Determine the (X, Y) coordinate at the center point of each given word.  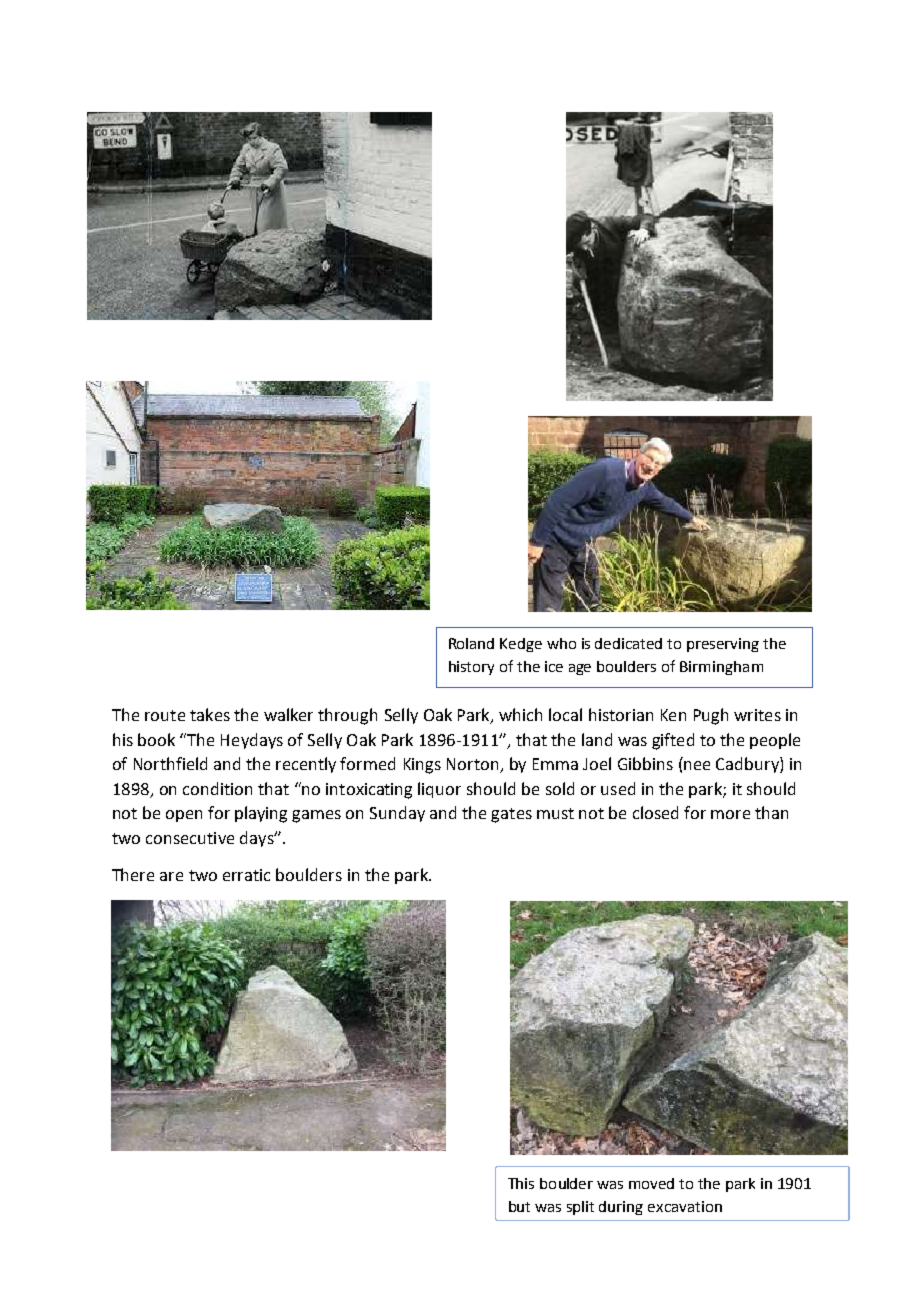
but (519, 1206)
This (521, 1183)
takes (210, 714)
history (471, 668)
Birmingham (721, 668)
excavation (685, 1206)
